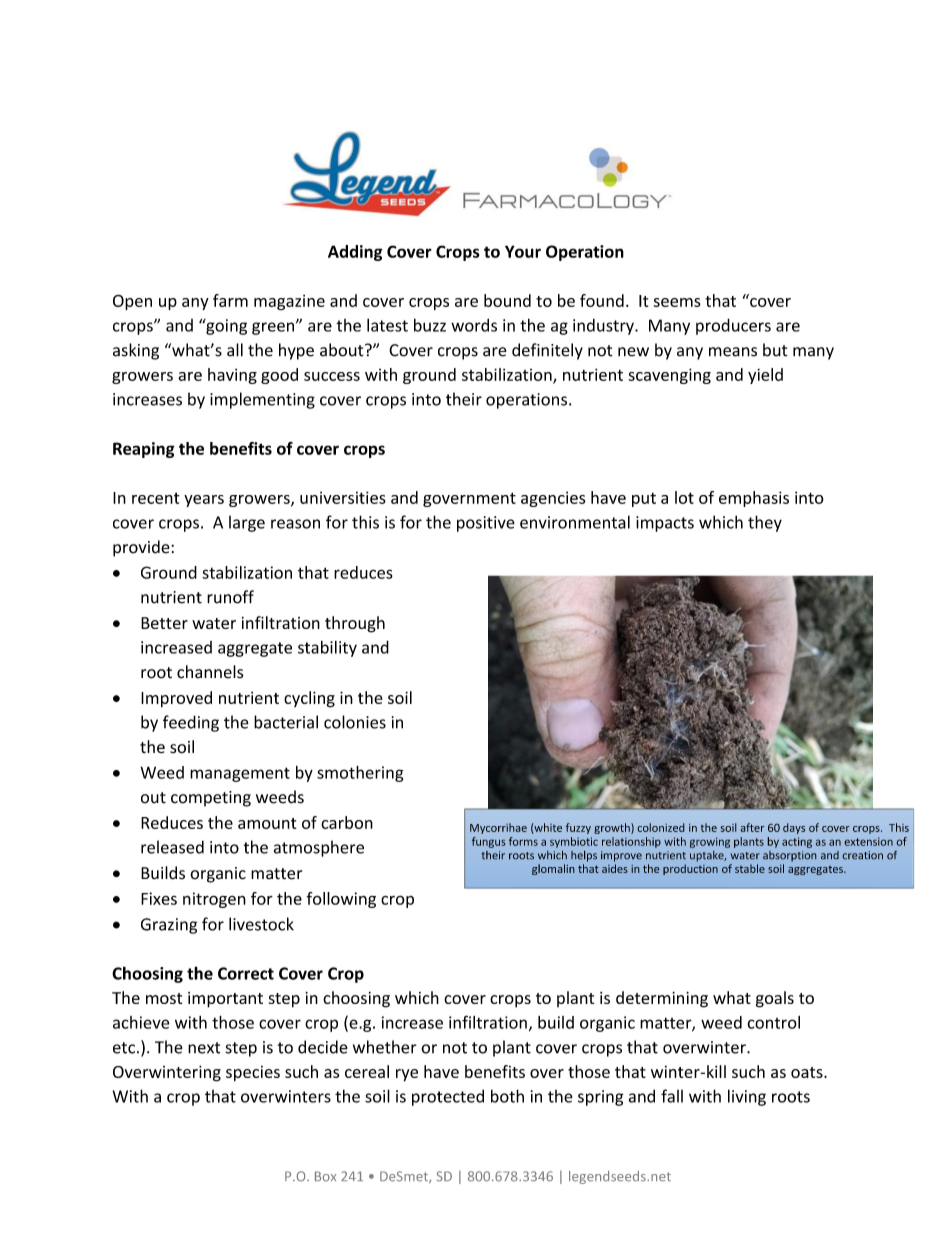 This page has height=1233, width=952. I want to click on bound, so click(507, 300).
